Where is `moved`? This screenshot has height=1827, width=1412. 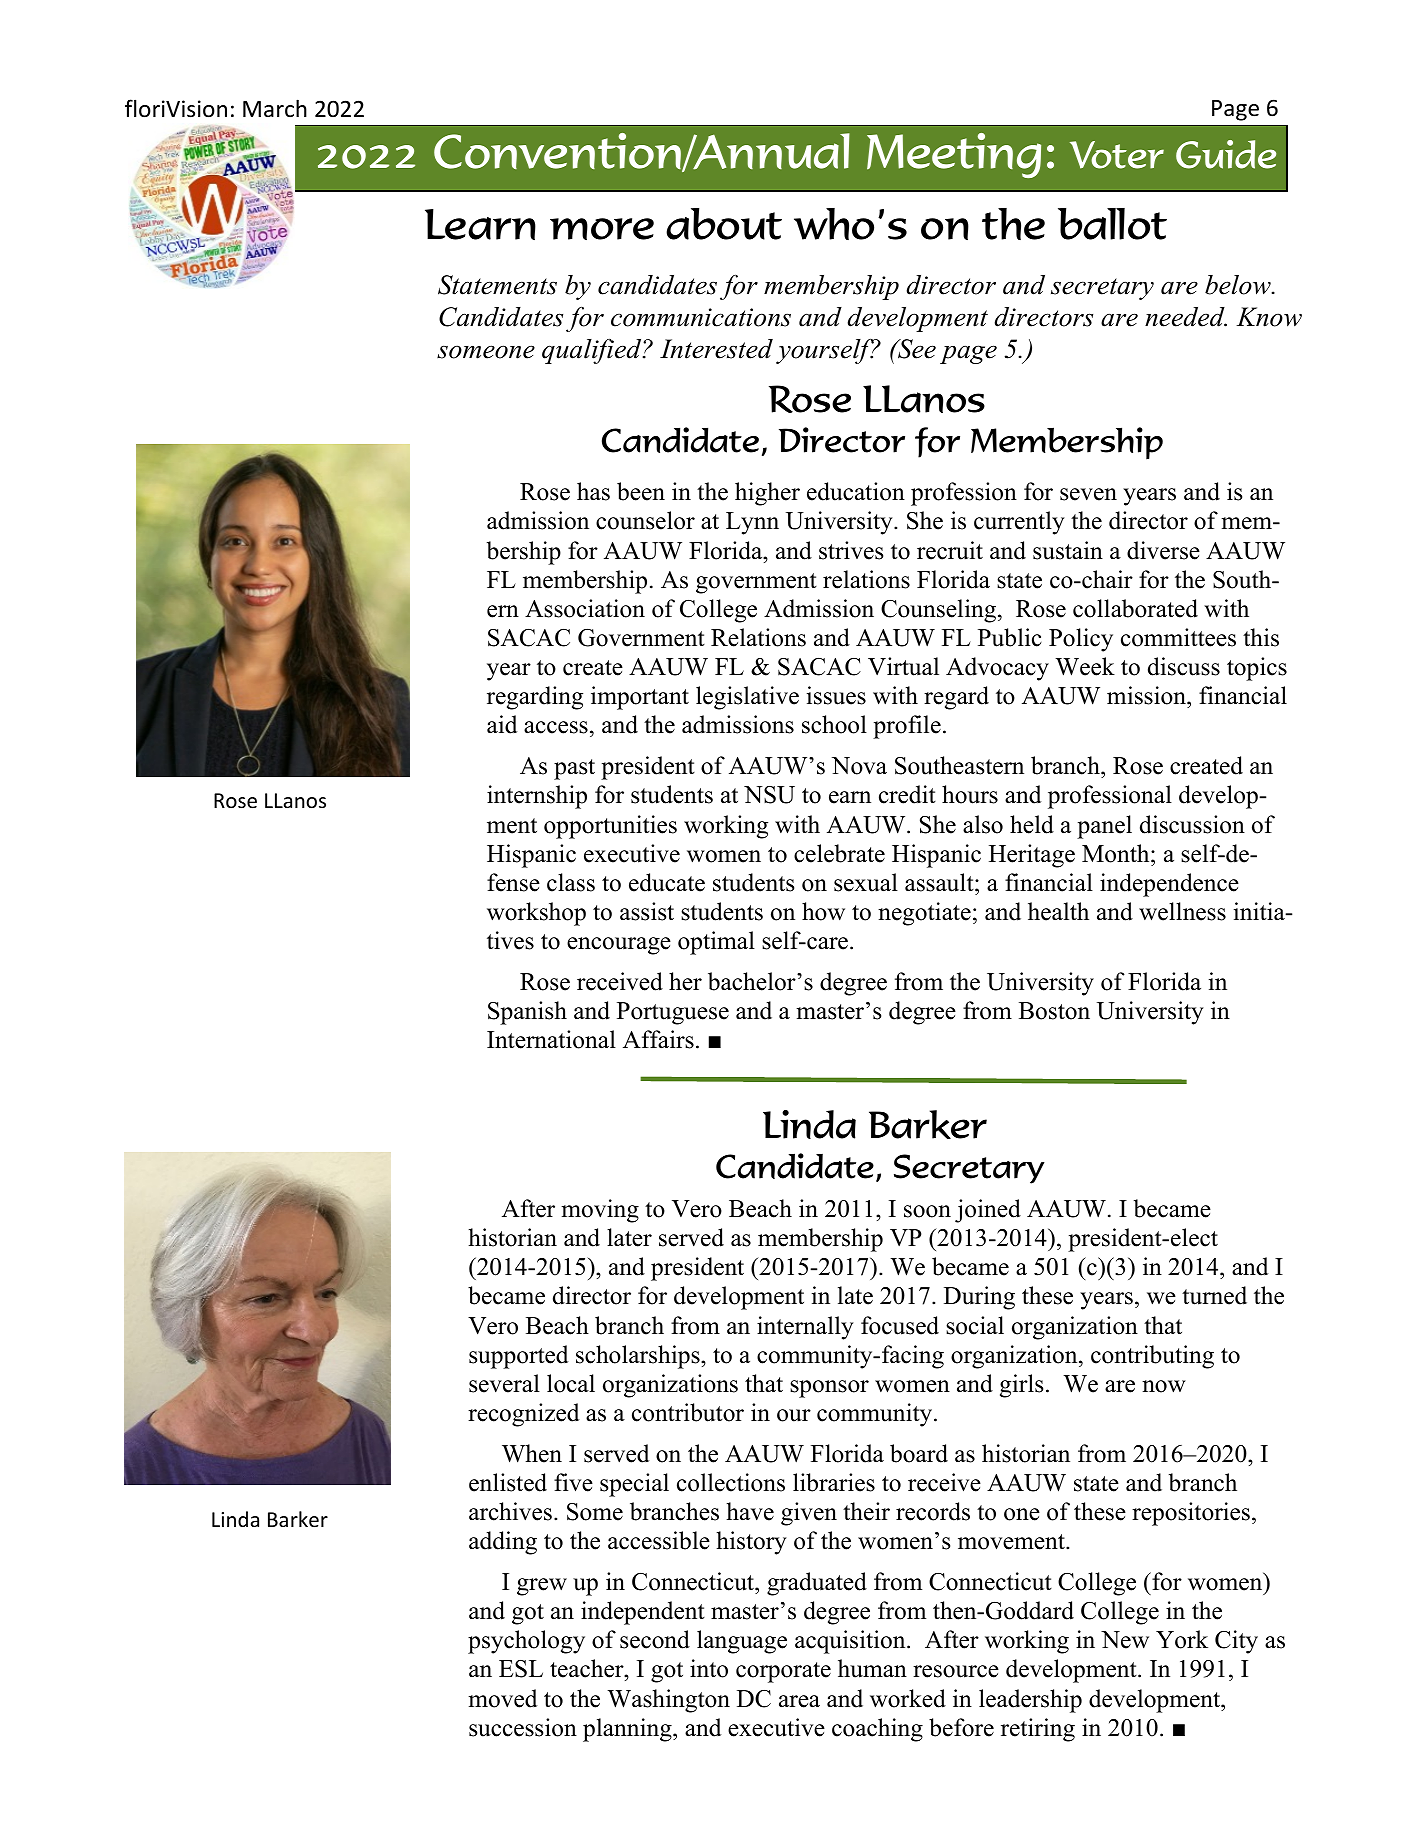
moved is located at coordinates (503, 1698).
